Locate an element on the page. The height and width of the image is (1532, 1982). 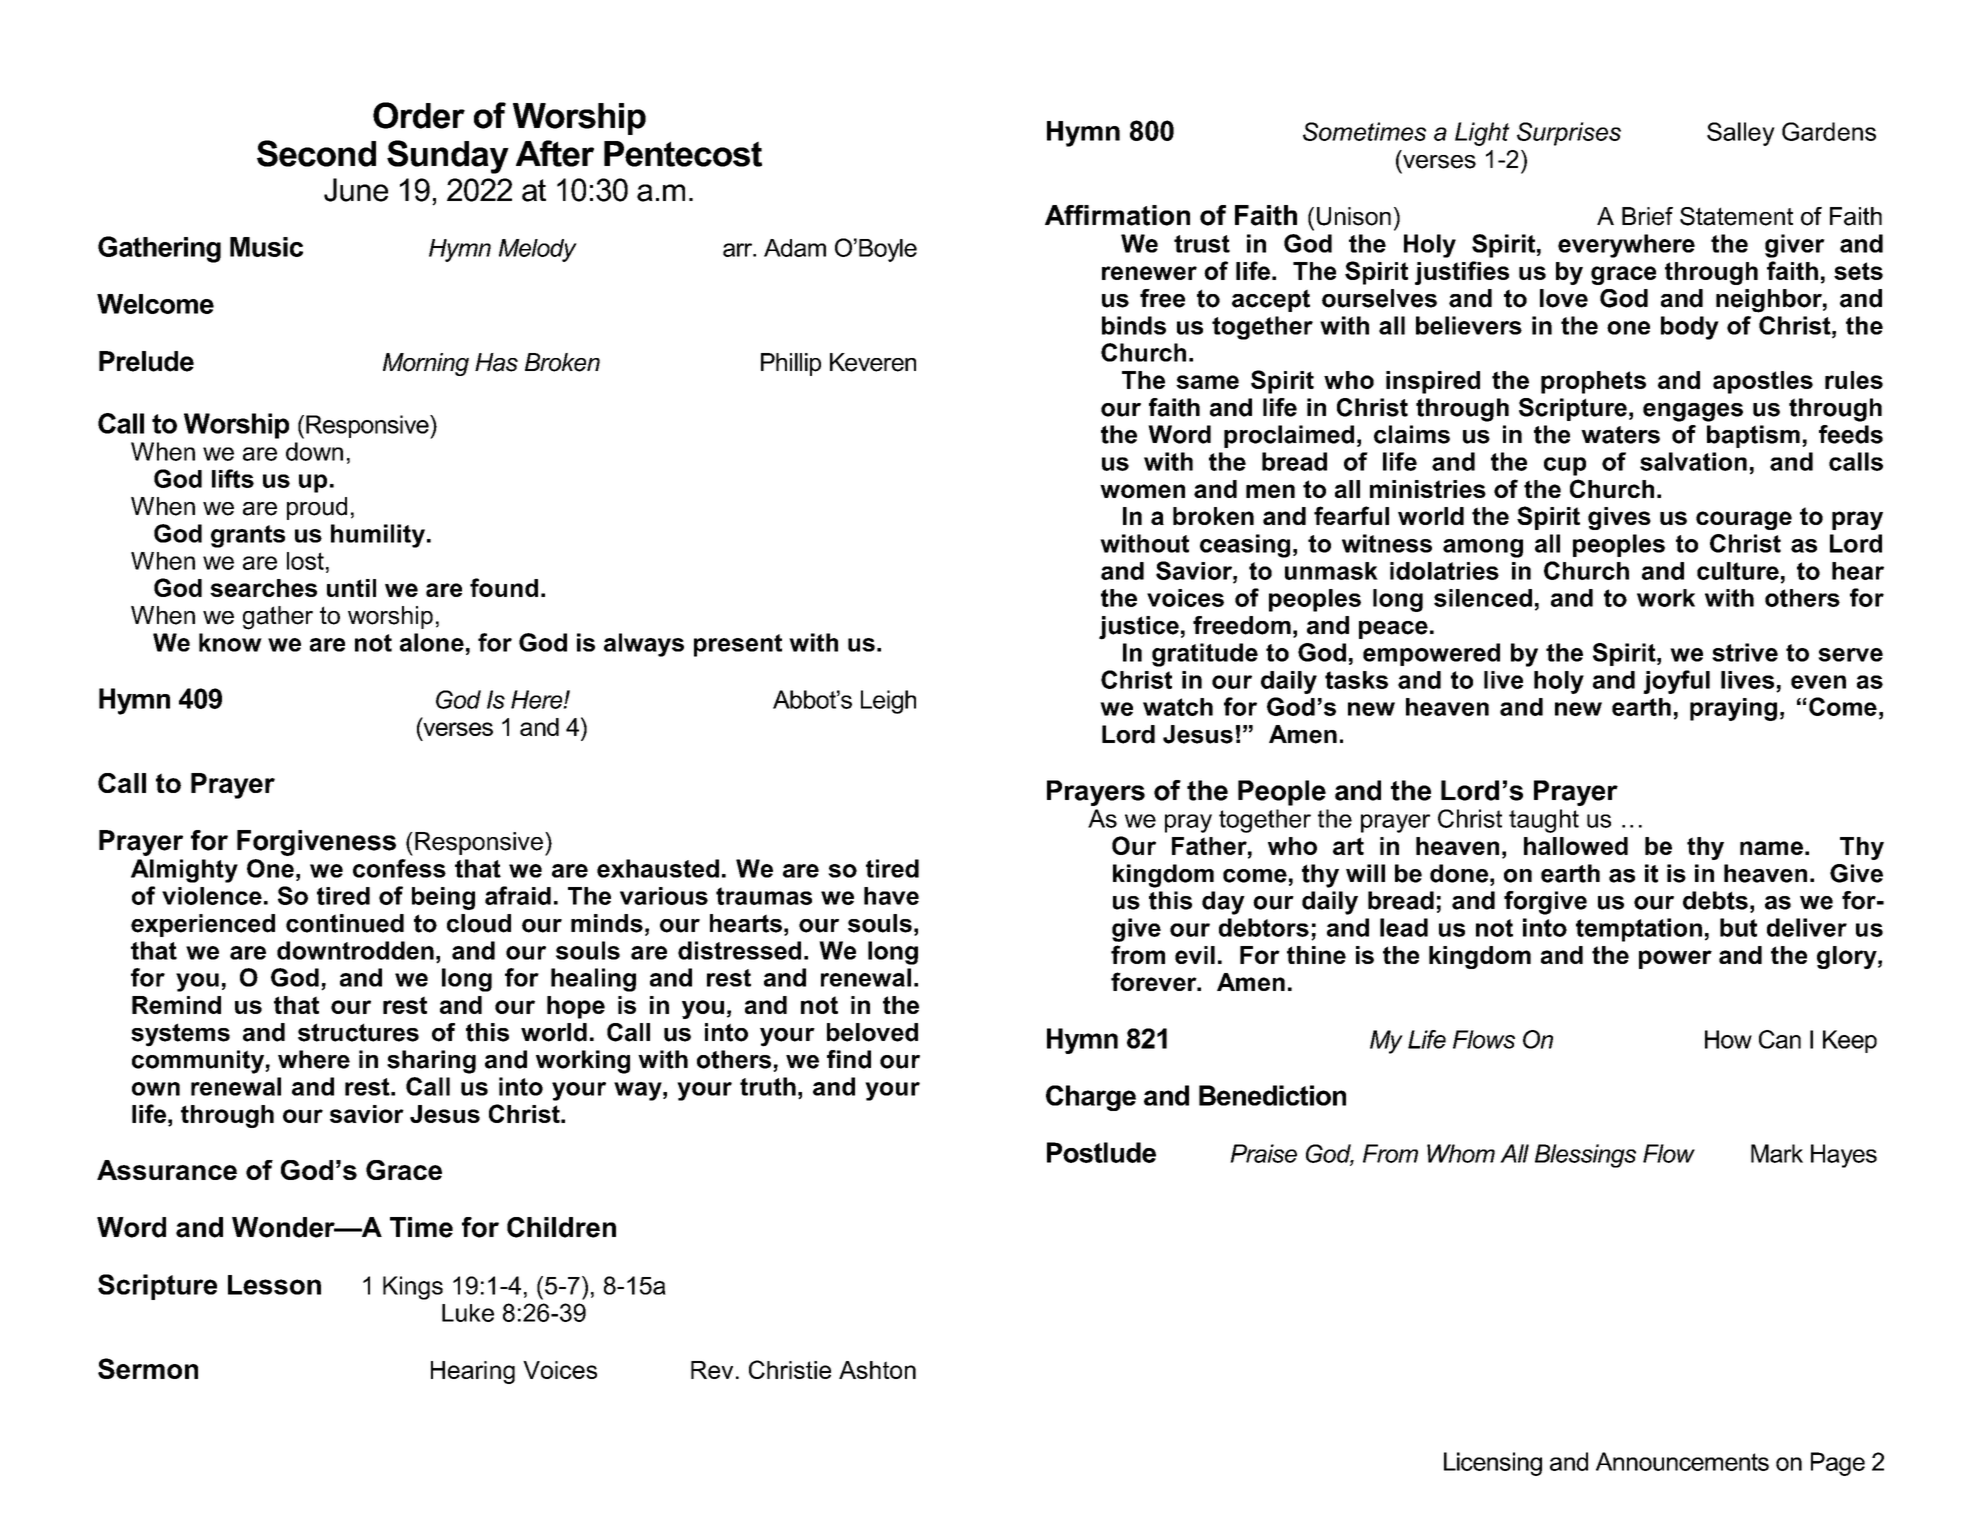
Sermon is located at coordinates (148, 1368).
